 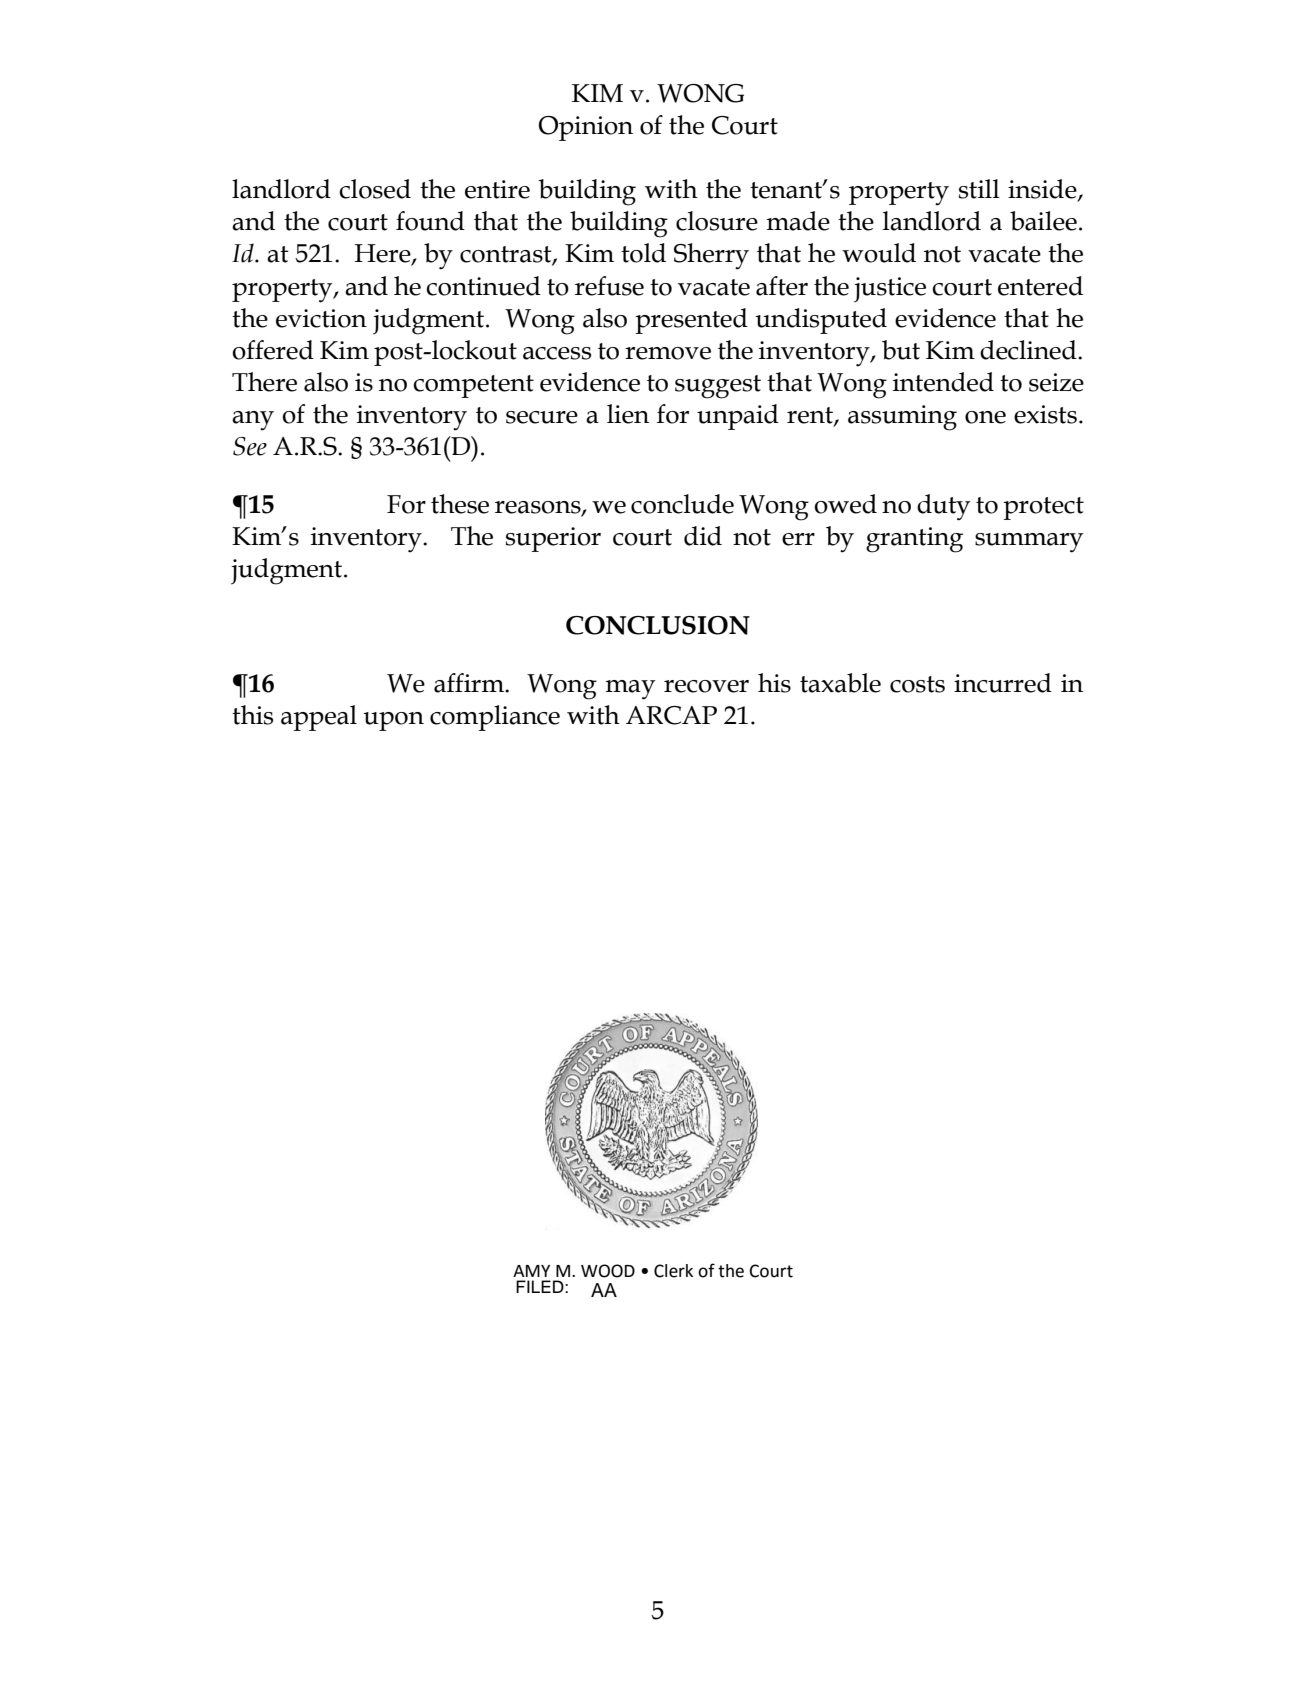 What do you see at coordinates (979, 189) in the document?
I see `still` at bounding box center [979, 189].
